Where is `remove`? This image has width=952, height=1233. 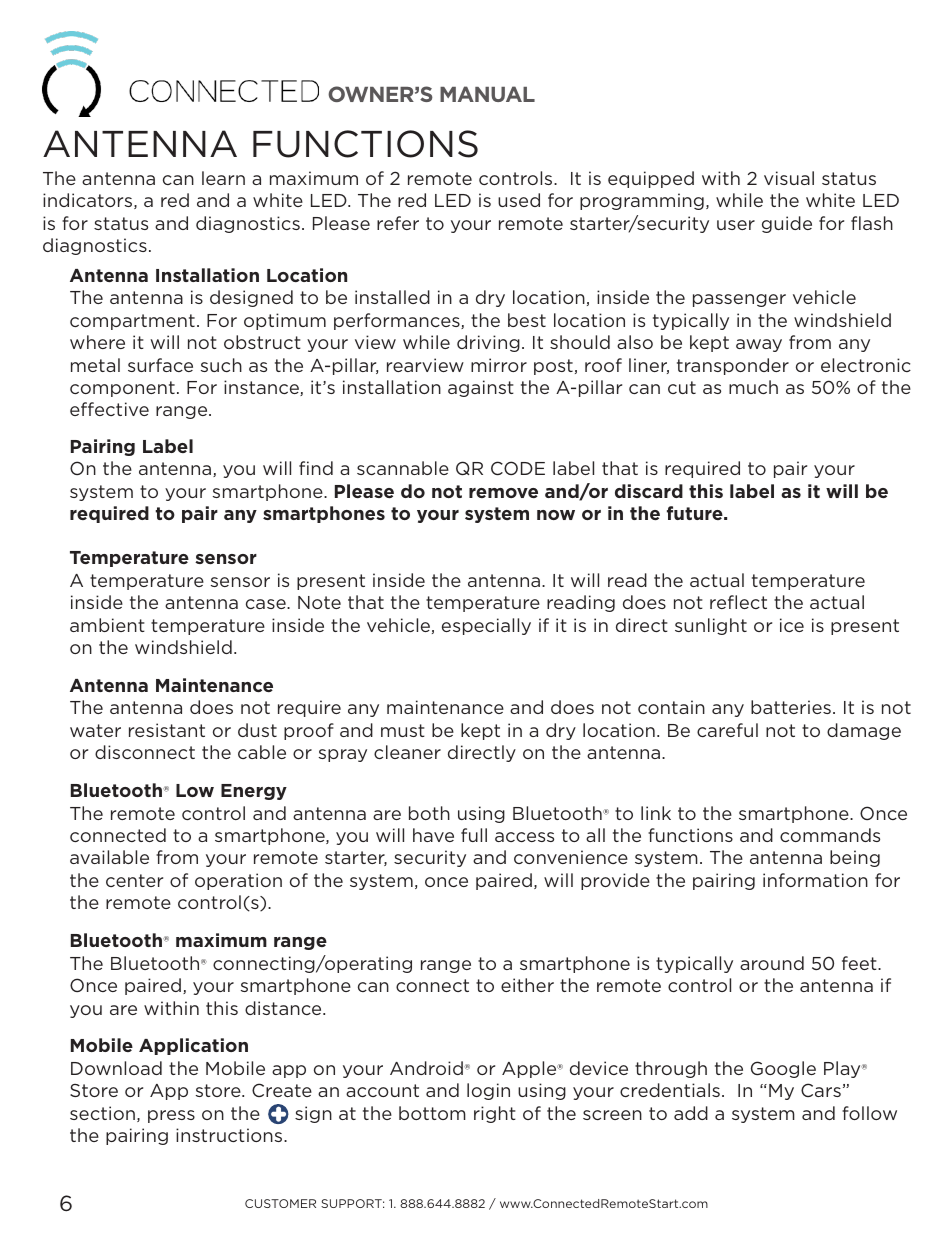
remove is located at coordinates (503, 493).
